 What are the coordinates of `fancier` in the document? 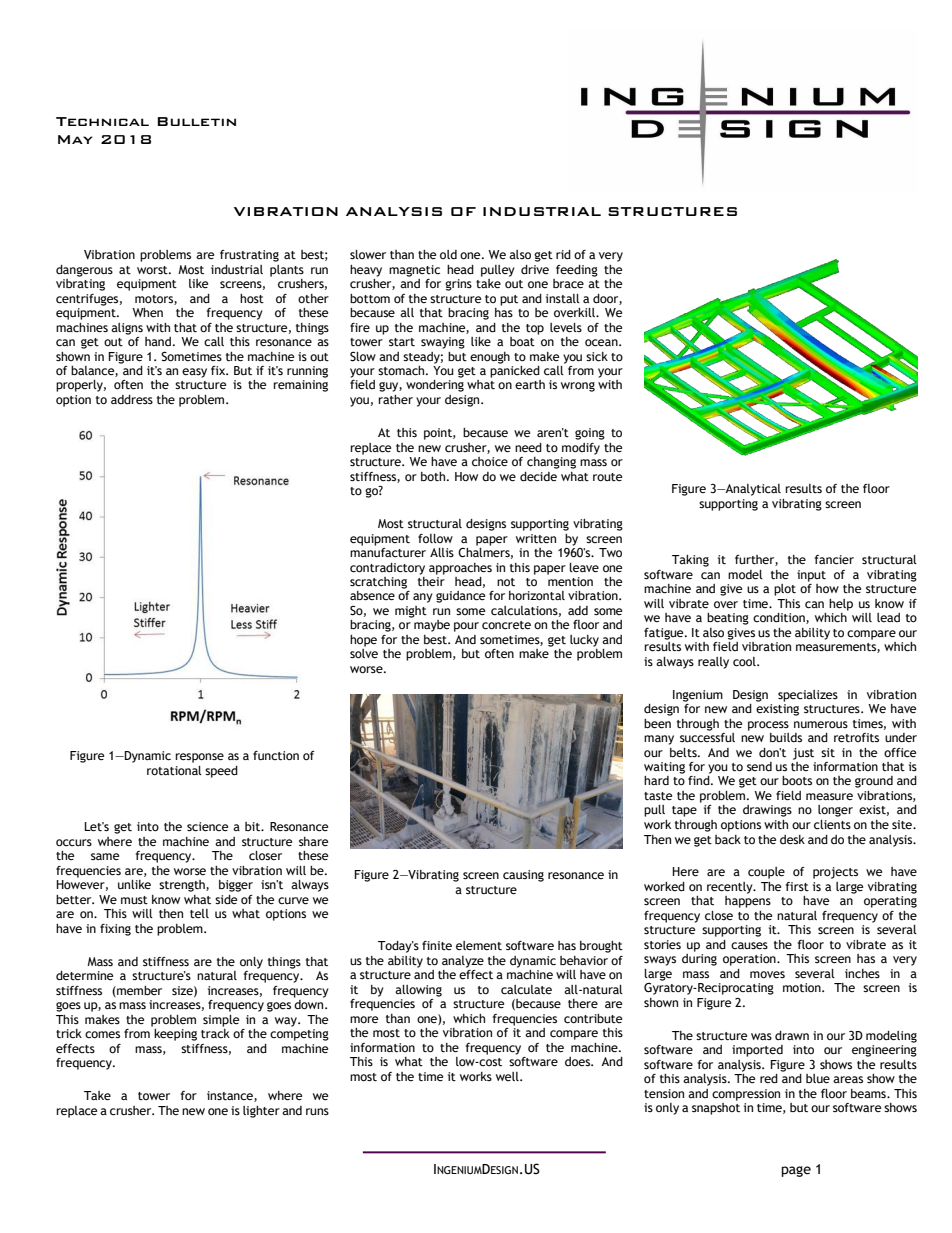 It's located at (834, 560).
